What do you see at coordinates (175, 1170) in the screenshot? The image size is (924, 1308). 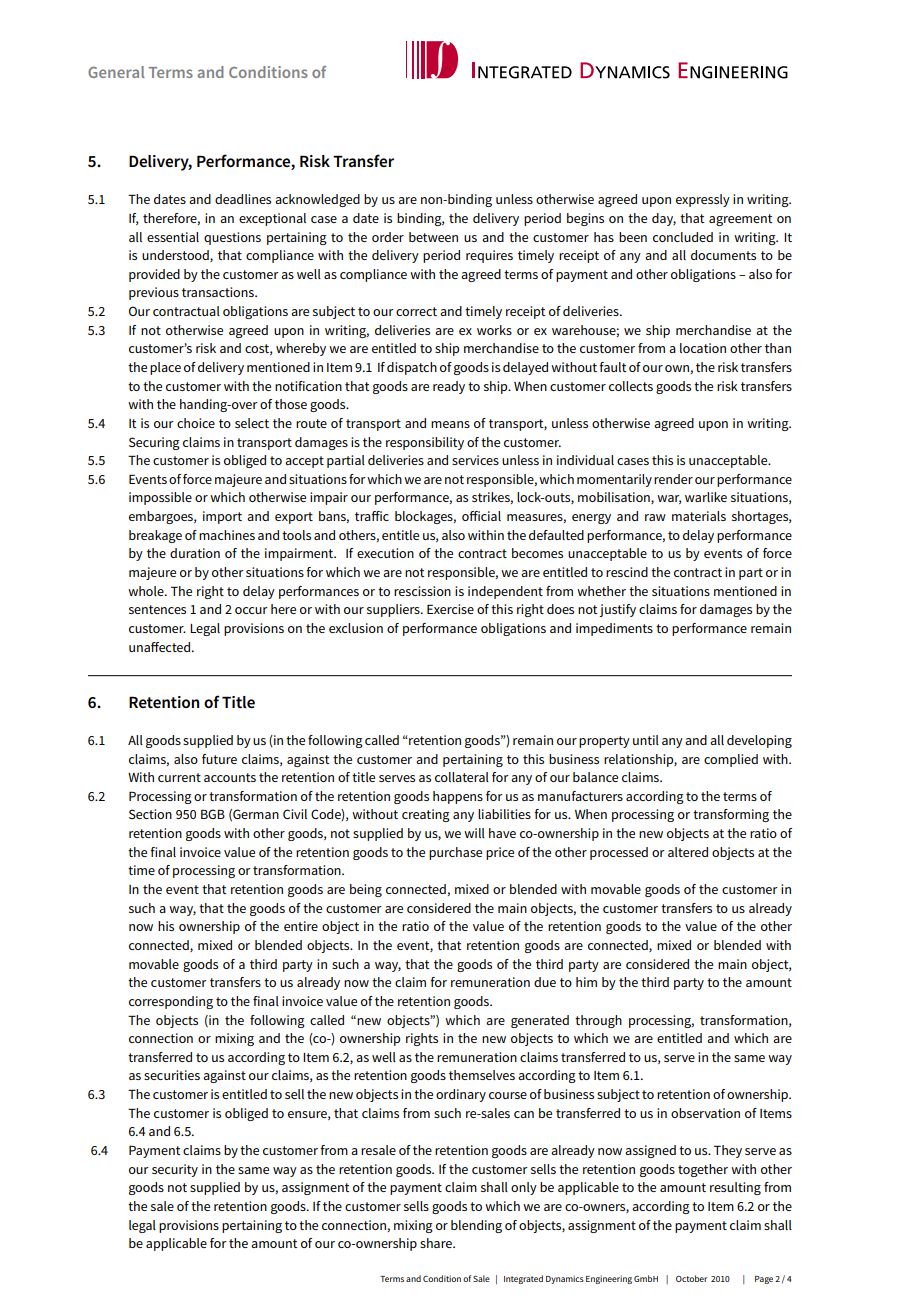 I see `security` at bounding box center [175, 1170].
